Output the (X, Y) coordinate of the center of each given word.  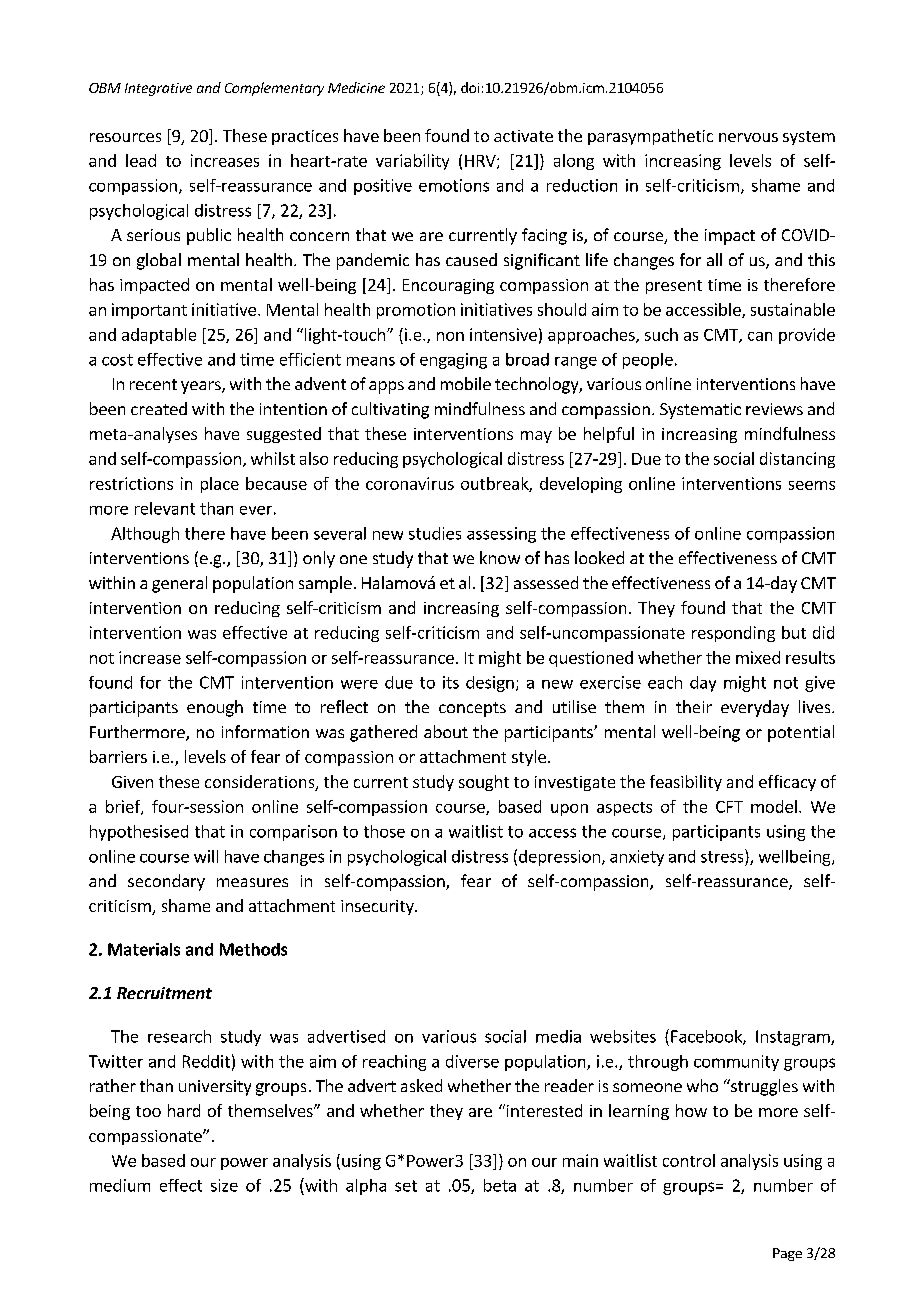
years (202, 387)
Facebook (707, 1037)
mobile (466, 383)
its (451, 682)
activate (523, 136)
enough (215, 708)
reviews (774, 409)
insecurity (378, 907)
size (224, 1185)
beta (500, 1185)
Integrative (158, 89)
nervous (748, 137)
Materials (144, 949)
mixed (758, 657)
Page (787, 1254)
